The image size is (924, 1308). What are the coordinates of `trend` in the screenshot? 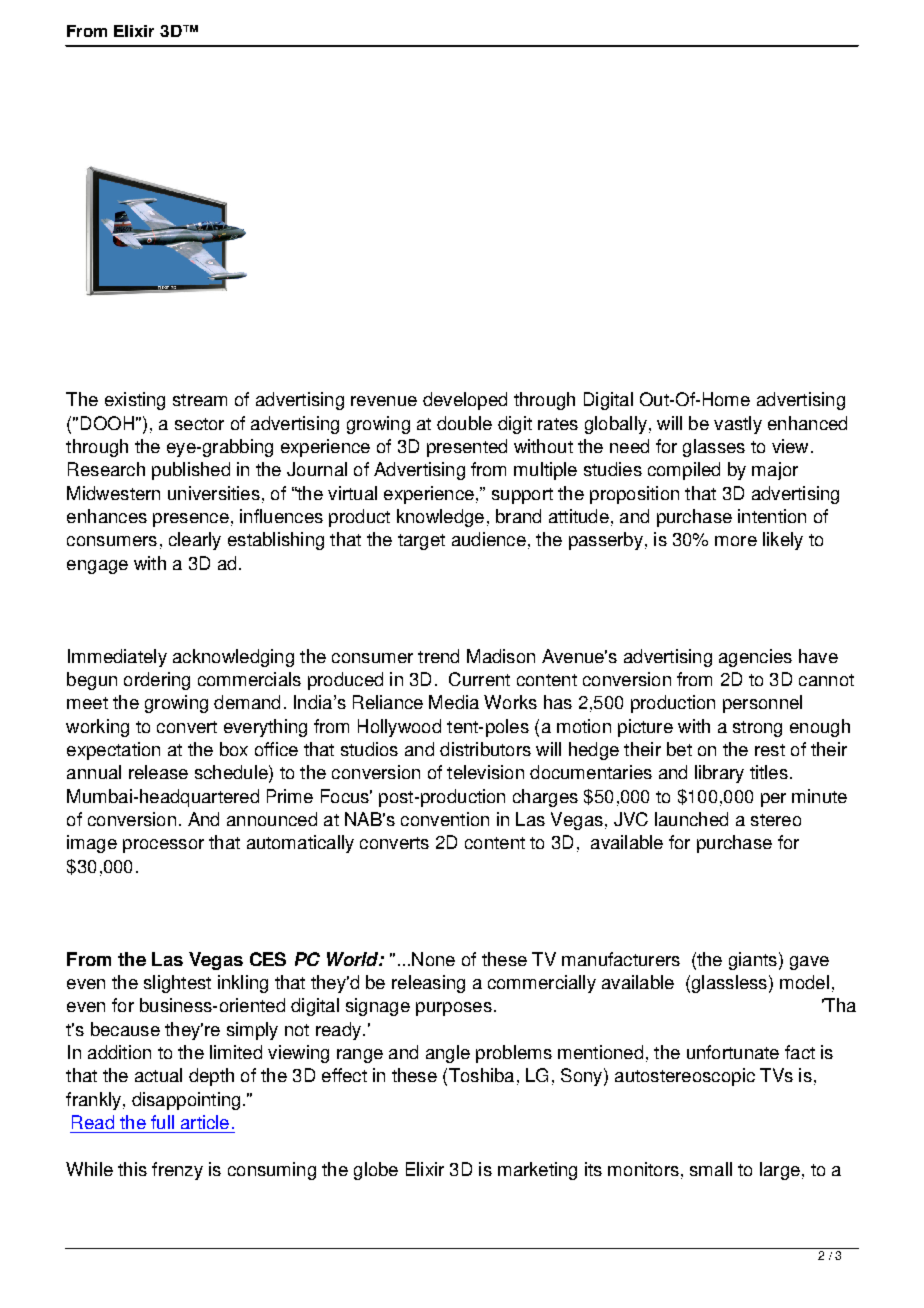 It's located at (438, 656).
